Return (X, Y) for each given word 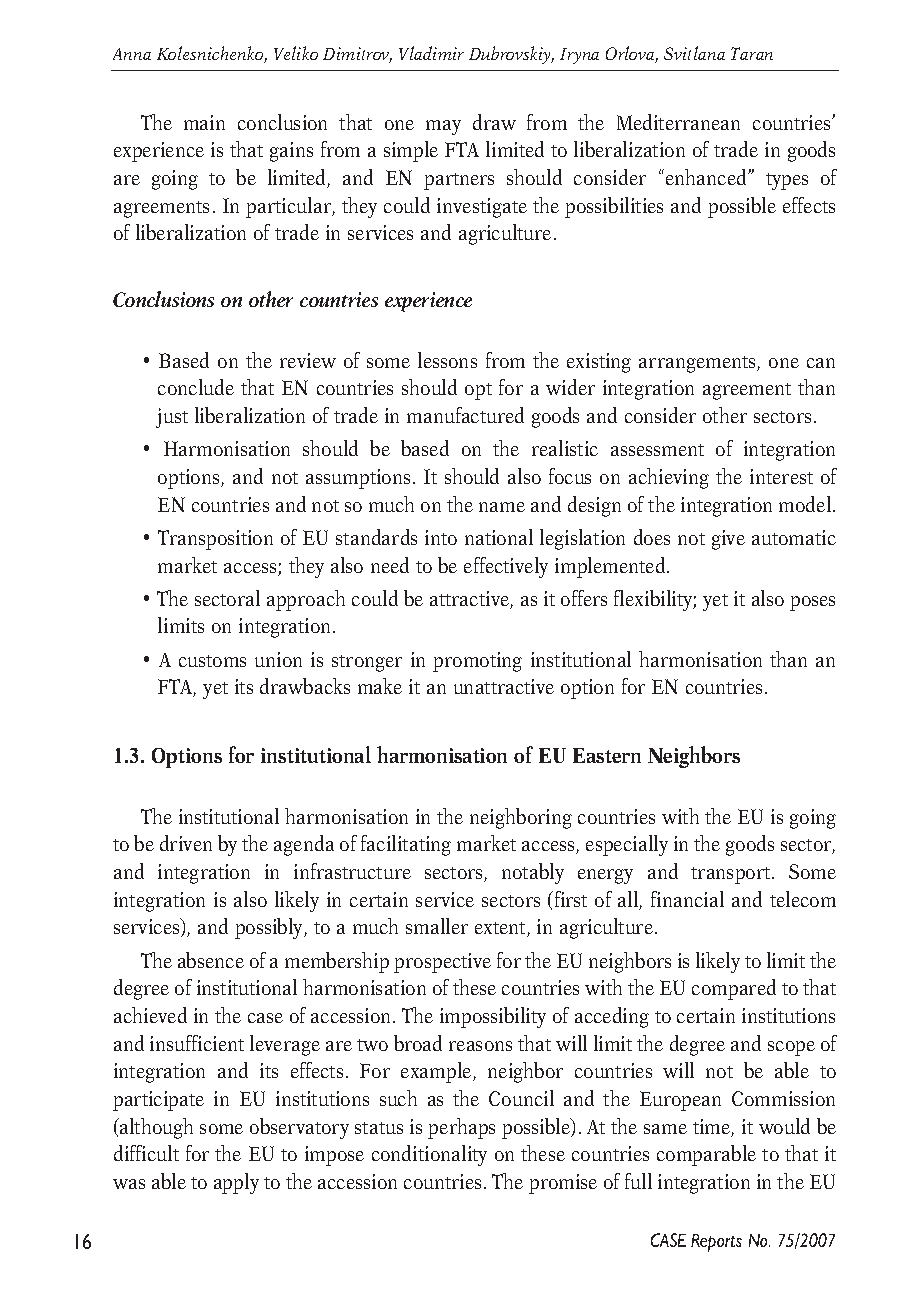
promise (563, 1184)
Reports (716, 1243)
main (204, 122)
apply (236, 1183)
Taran (752, 53)
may (443, 127)
